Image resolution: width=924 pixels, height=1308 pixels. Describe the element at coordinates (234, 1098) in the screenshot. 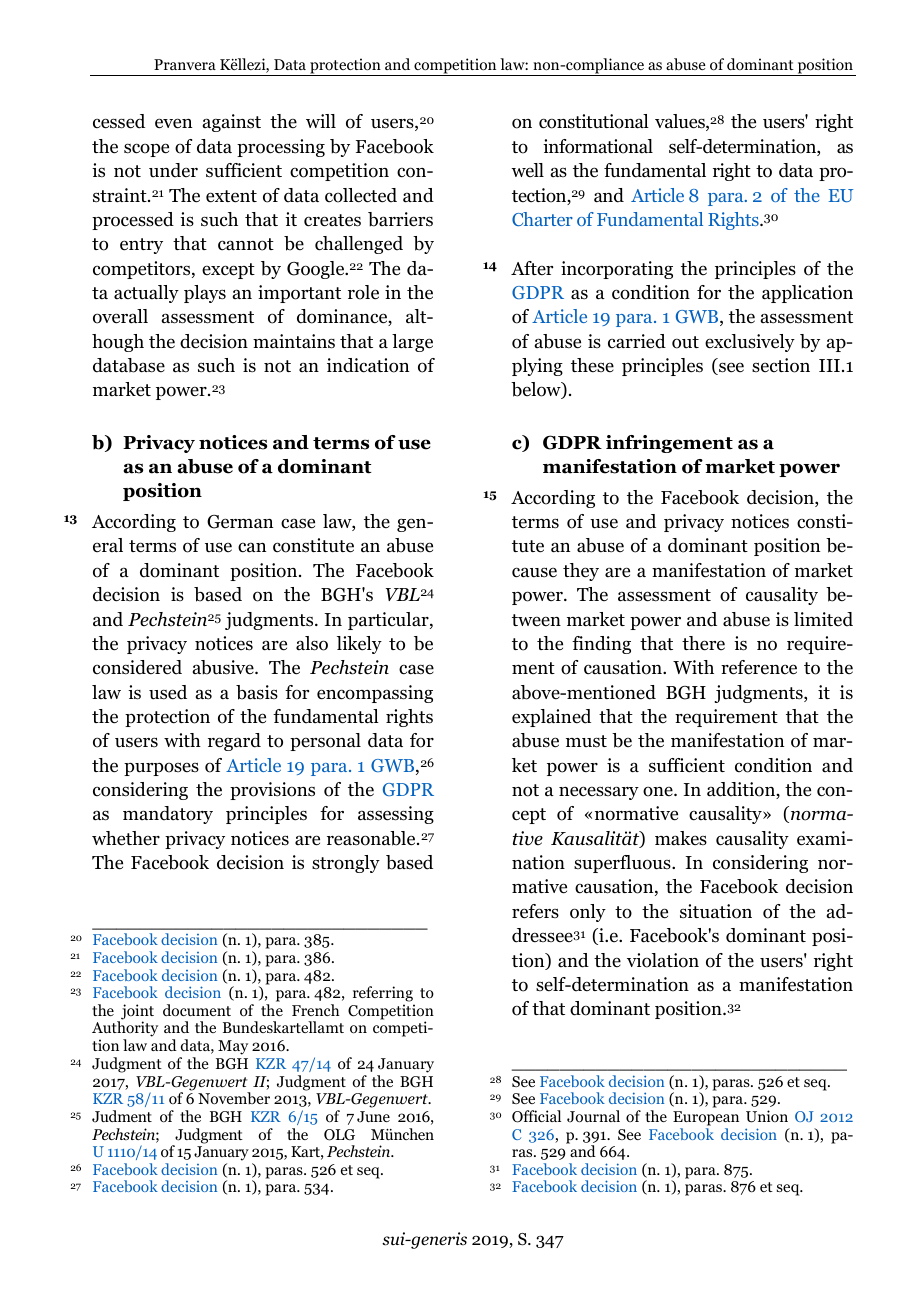

I see `November` at that location.
